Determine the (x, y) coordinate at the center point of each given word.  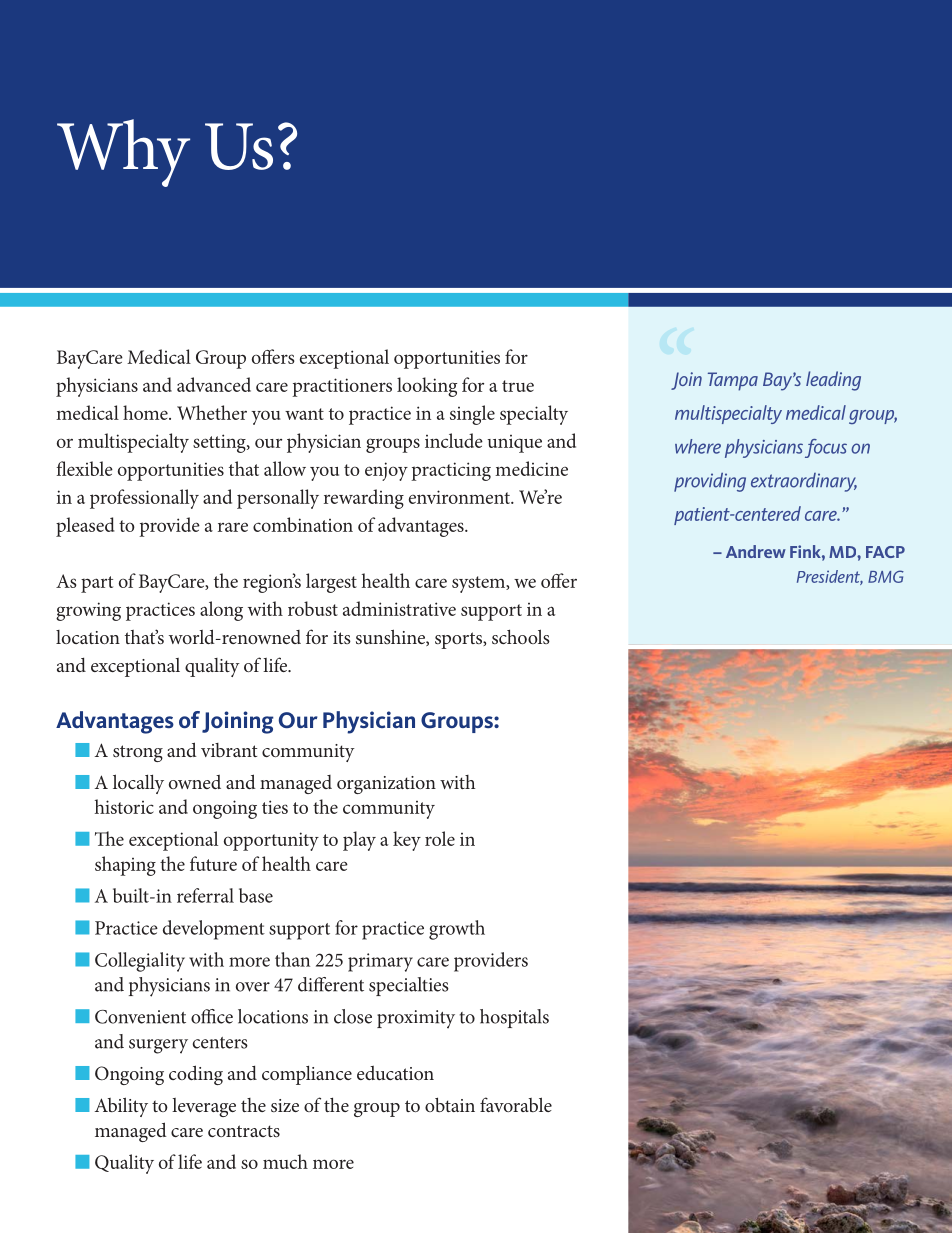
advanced (214, 384)
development (214, 930)
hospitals (514, 1018)
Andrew (756, 551)
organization (386, 785)
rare (233, 527)
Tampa (733, 381)
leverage (204, 1107)
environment (460, 497)
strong (138, 753)
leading (833, 381)
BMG (886, 576)
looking (427, 387)
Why (123, 153)
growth (457, 930)
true (518, 386)
